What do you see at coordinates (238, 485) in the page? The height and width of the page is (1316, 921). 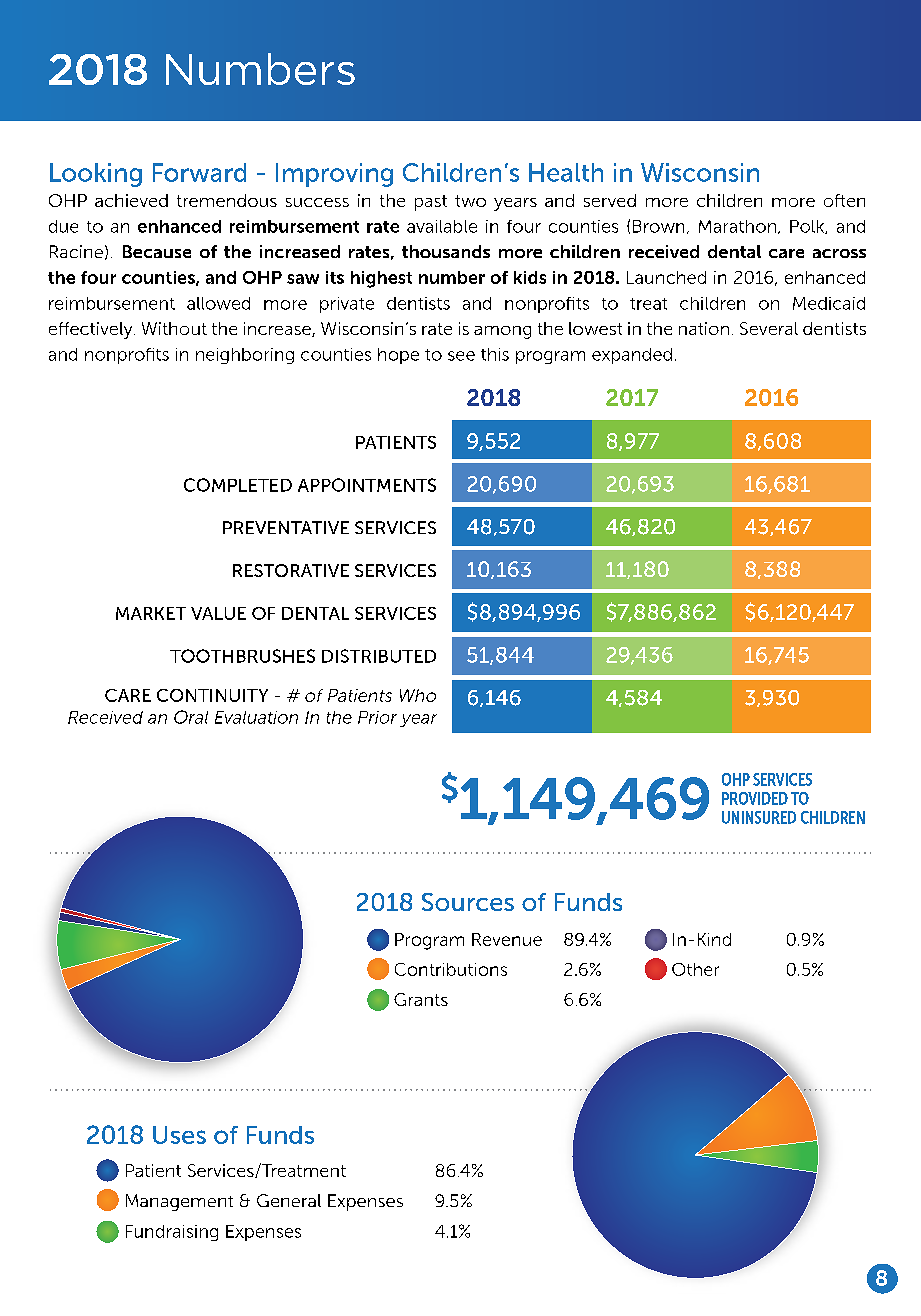 I see `COMPLETED` at bounding box center [238, 485].
